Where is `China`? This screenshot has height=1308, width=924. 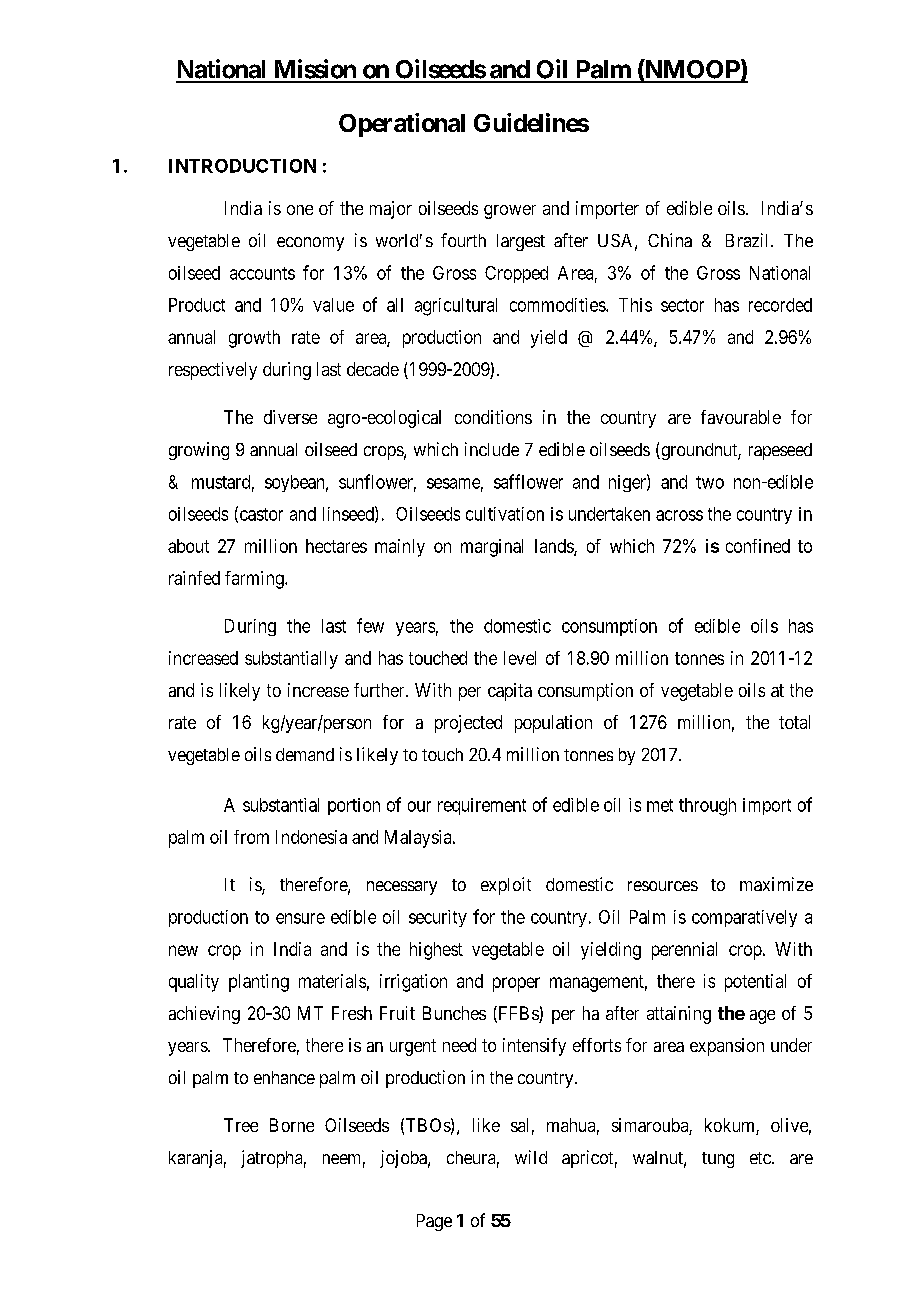
China is located at coordinates (670, 240).
